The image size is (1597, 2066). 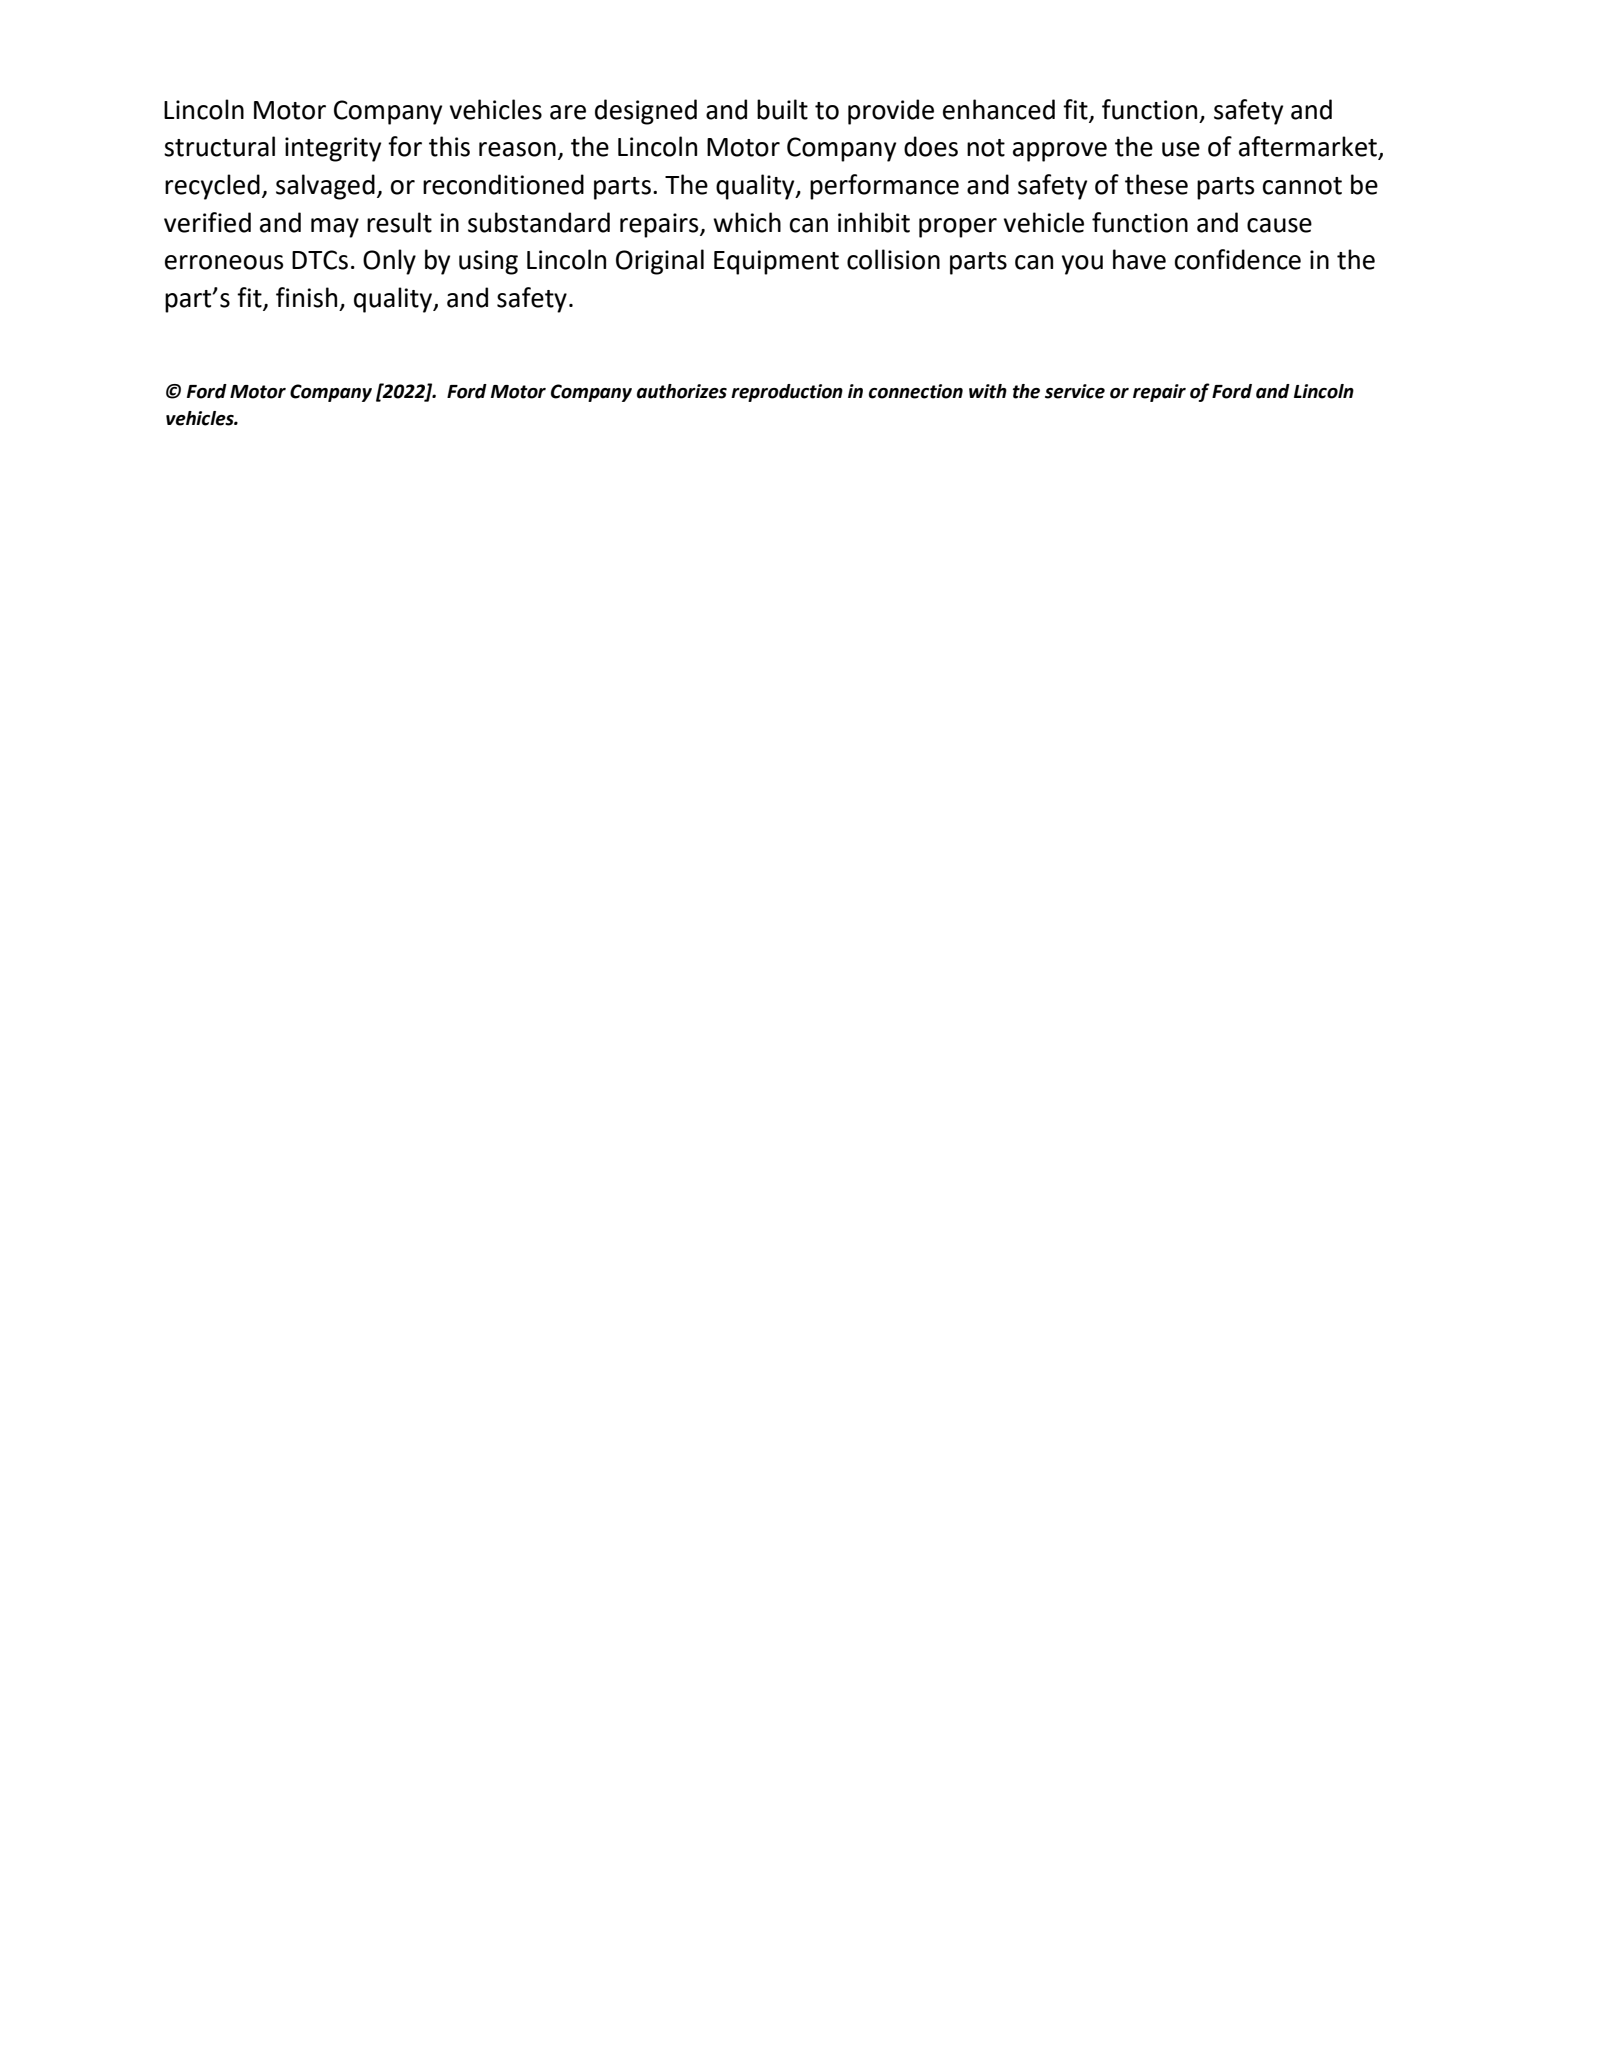 I want to click on finish, so click(x=306, y=297).
